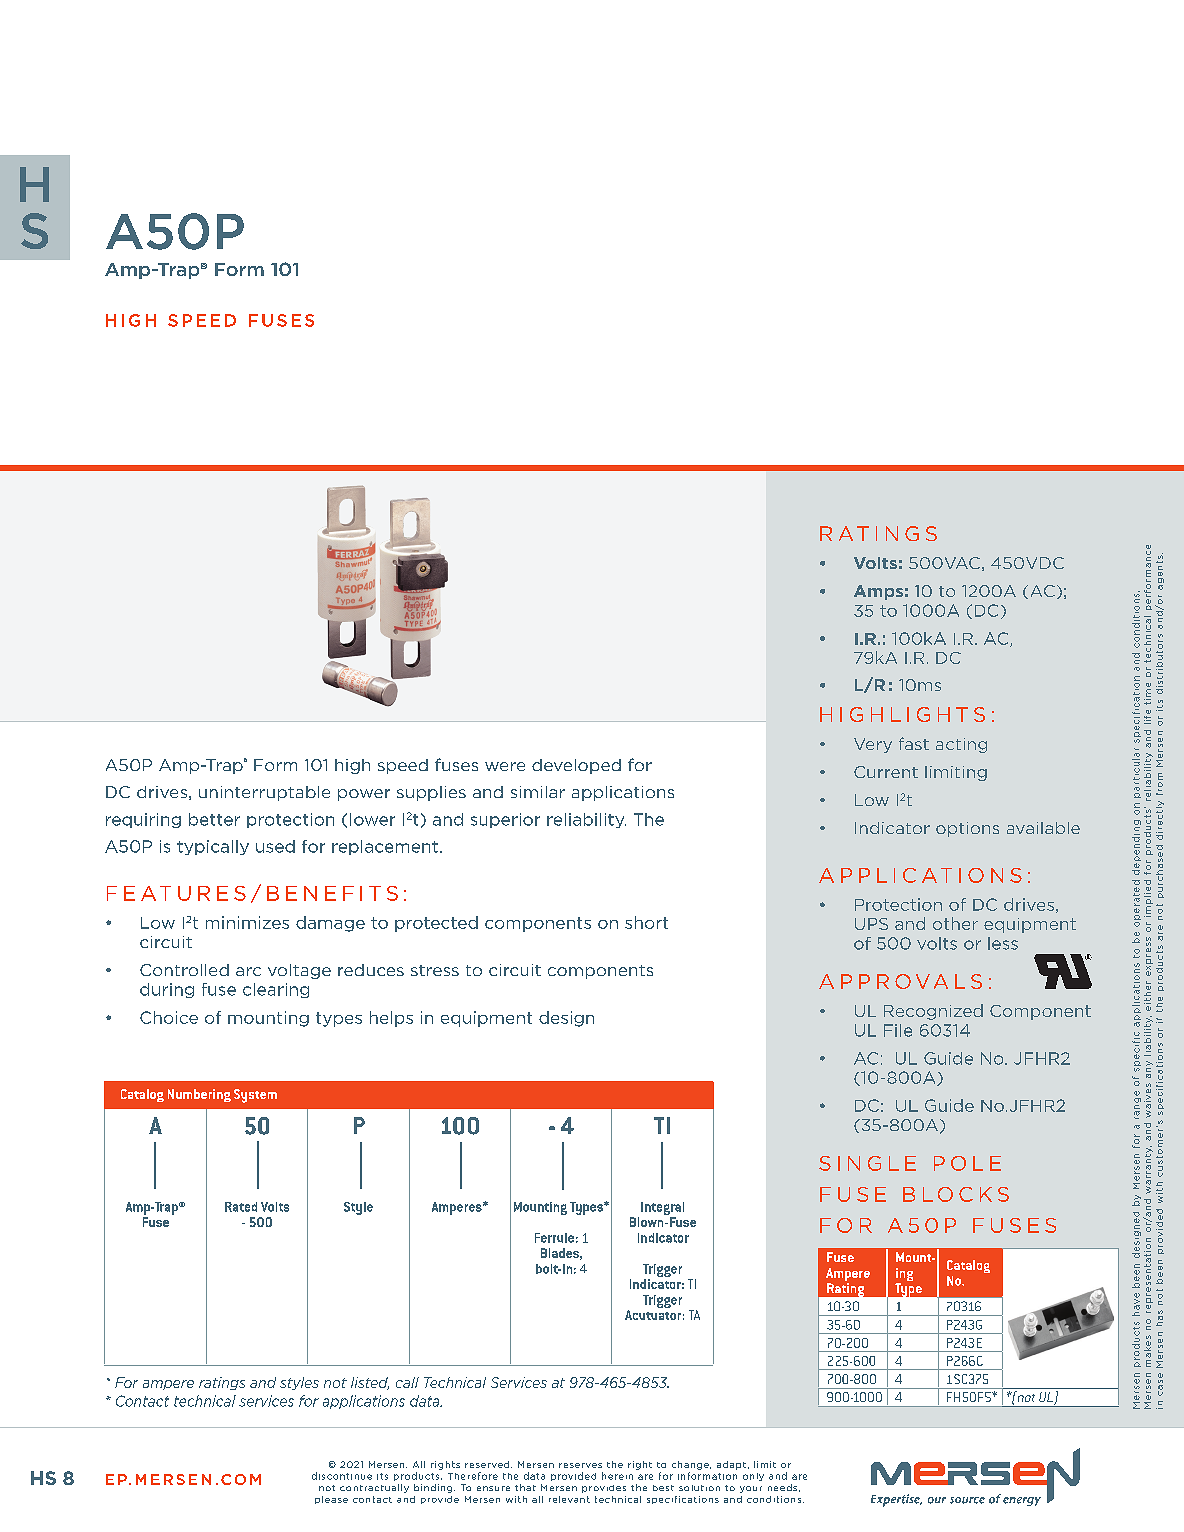  I want to click on discontinue, so click(342, 1476).
